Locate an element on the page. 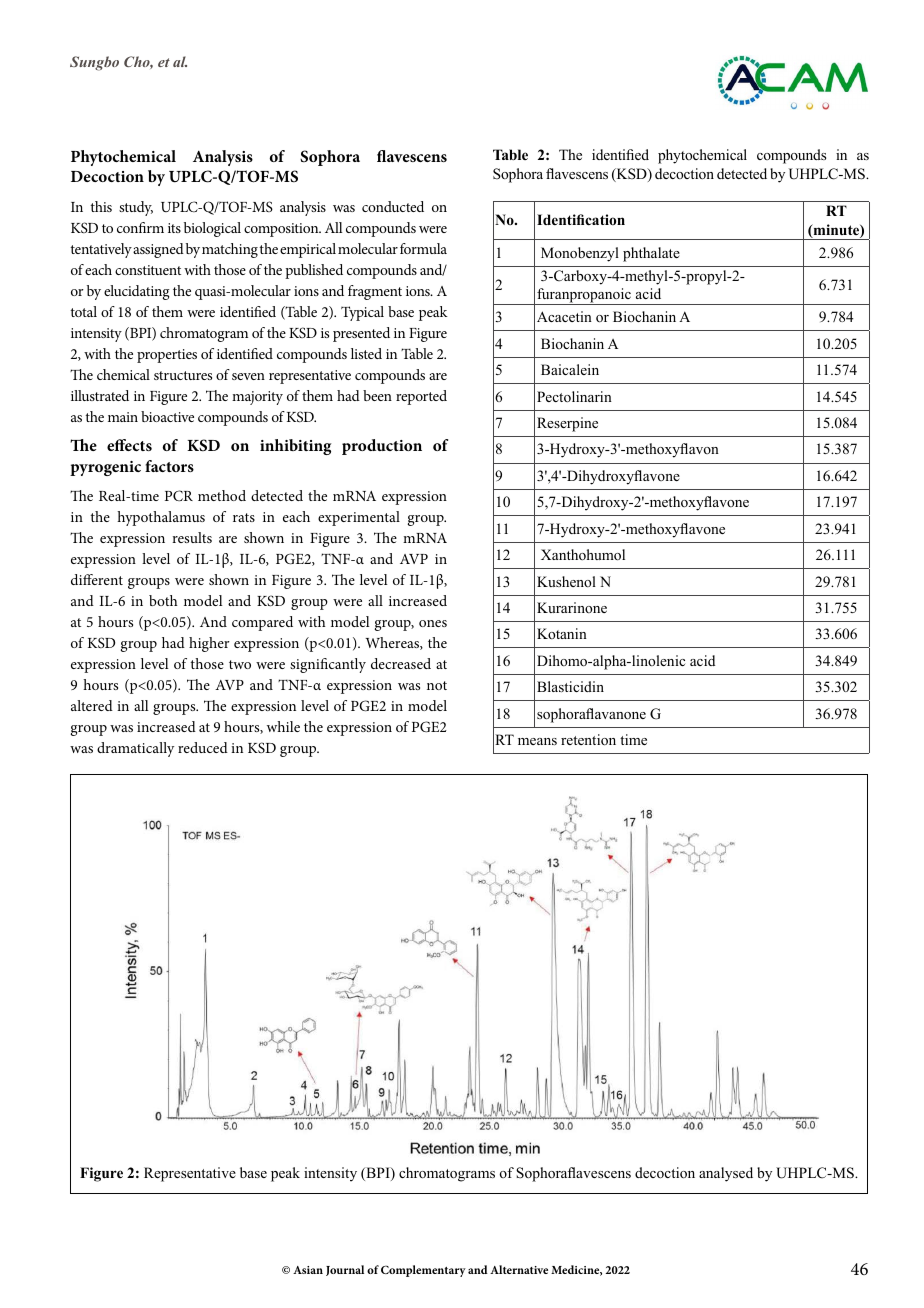  retention is located at coordinates (588, 740).
